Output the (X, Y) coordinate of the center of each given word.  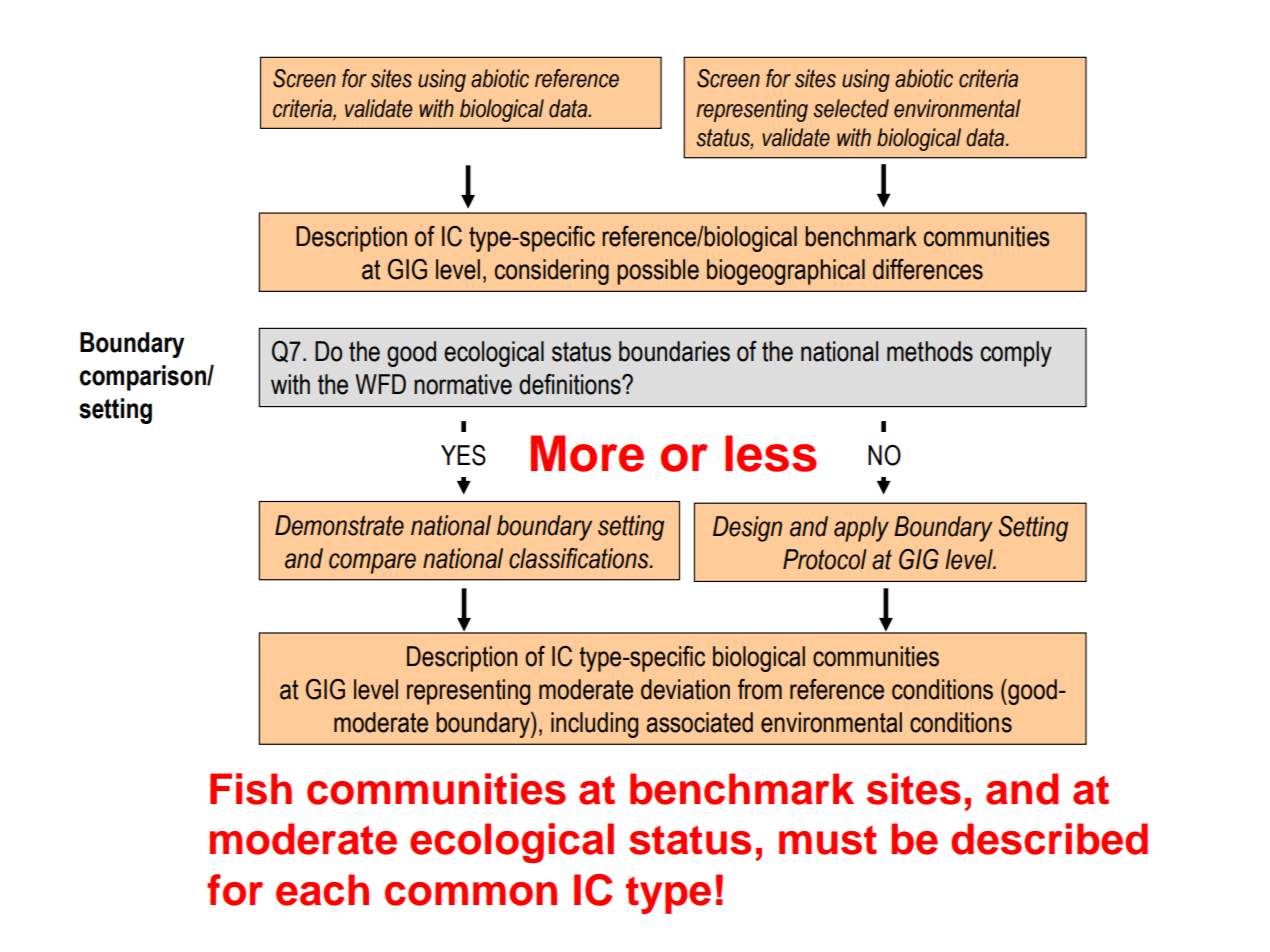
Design (747, 529)
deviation (685, 689)
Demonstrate (339, 525)
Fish (251, 789)
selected (851, 108)
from (760, 689)
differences (928, 269)
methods (930, 351)
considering (552, 272)
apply (861, 529)
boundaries (674, 351)
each (322, 890)
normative (463, 384)
